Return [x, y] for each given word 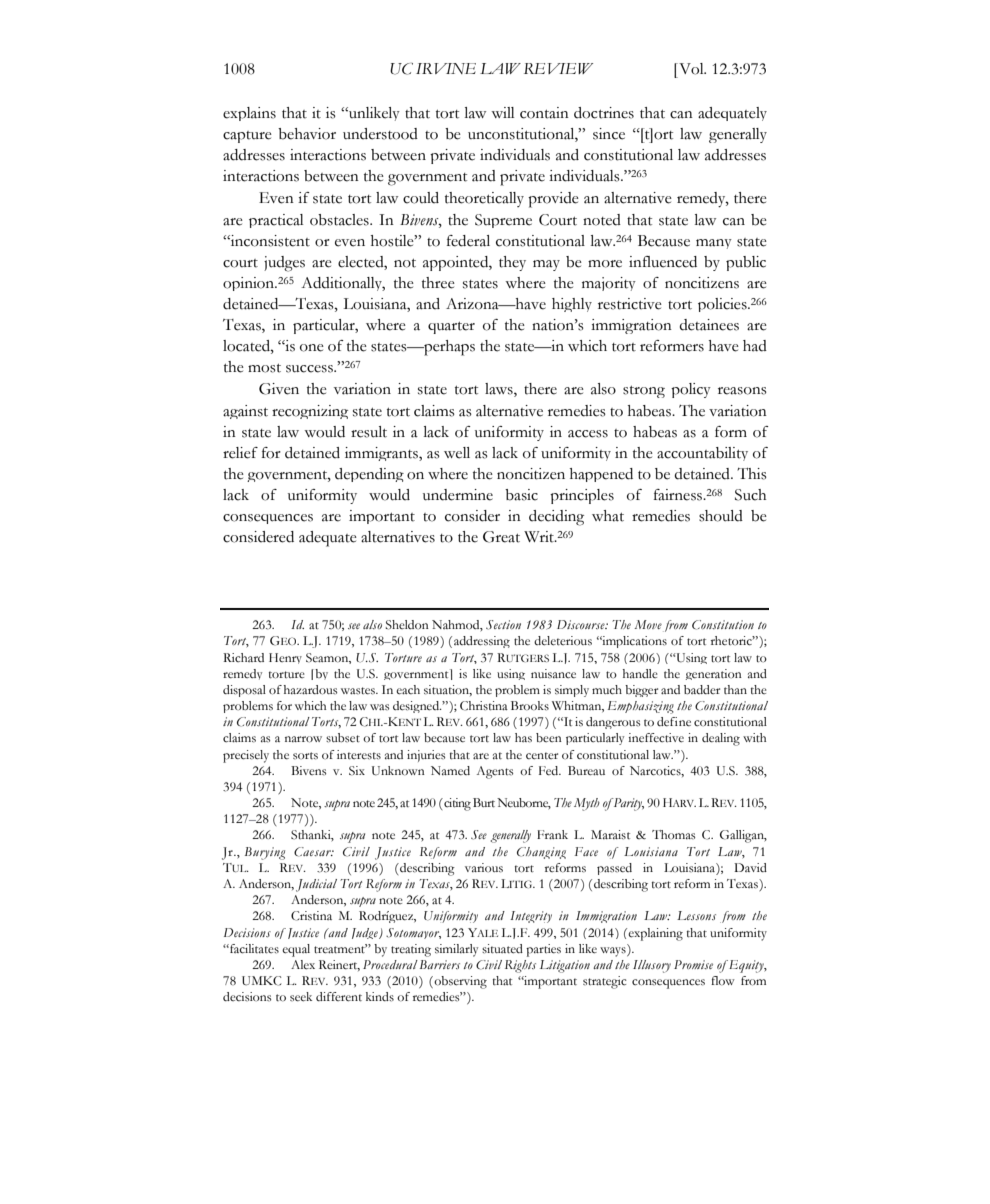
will [502, 112]
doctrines [604, 113]
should [721, 516]
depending [369, 475]
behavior [307, 134]
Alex [303, 965]
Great [501, 537]
